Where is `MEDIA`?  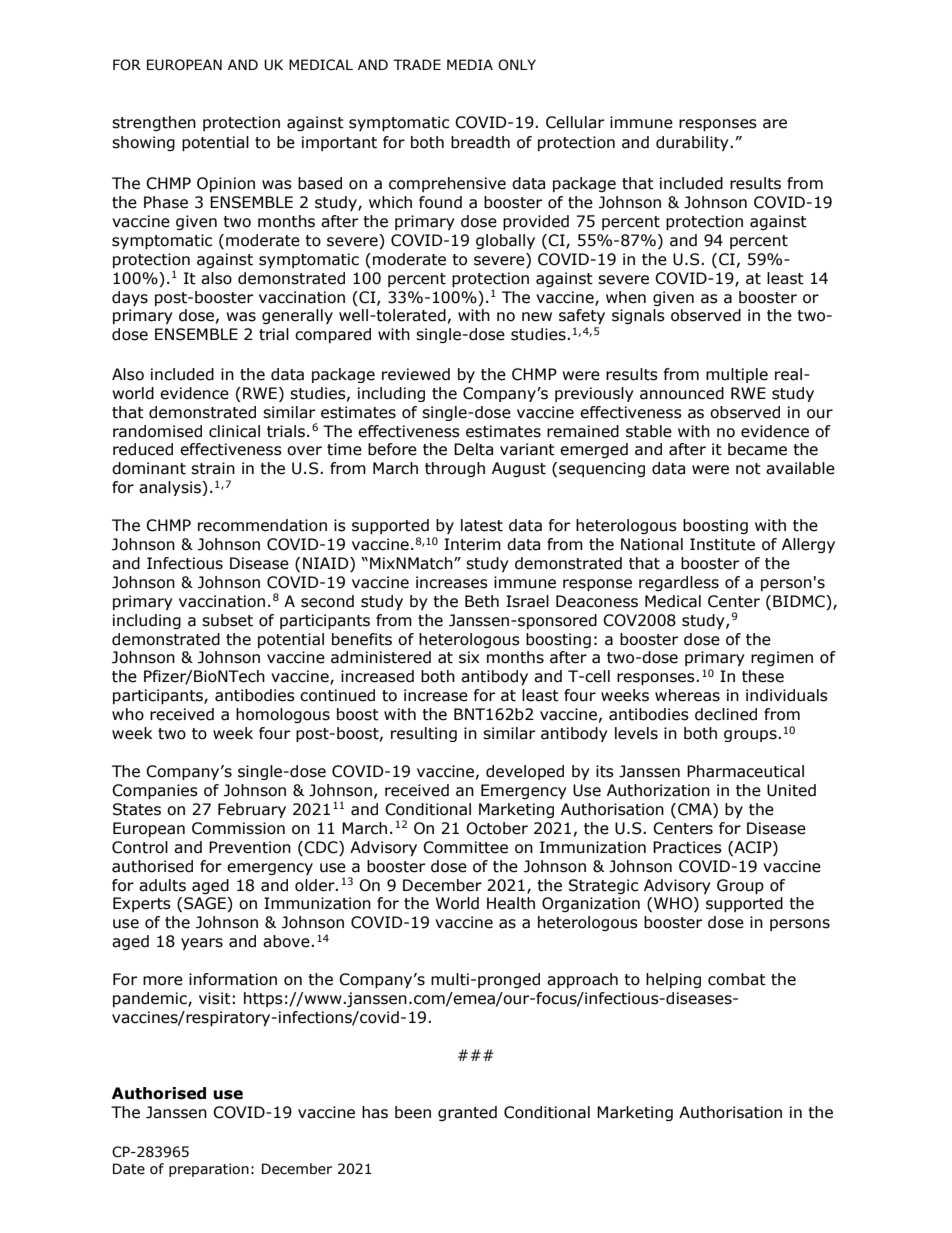 MEDIA is located at coordinates (470, 64).
